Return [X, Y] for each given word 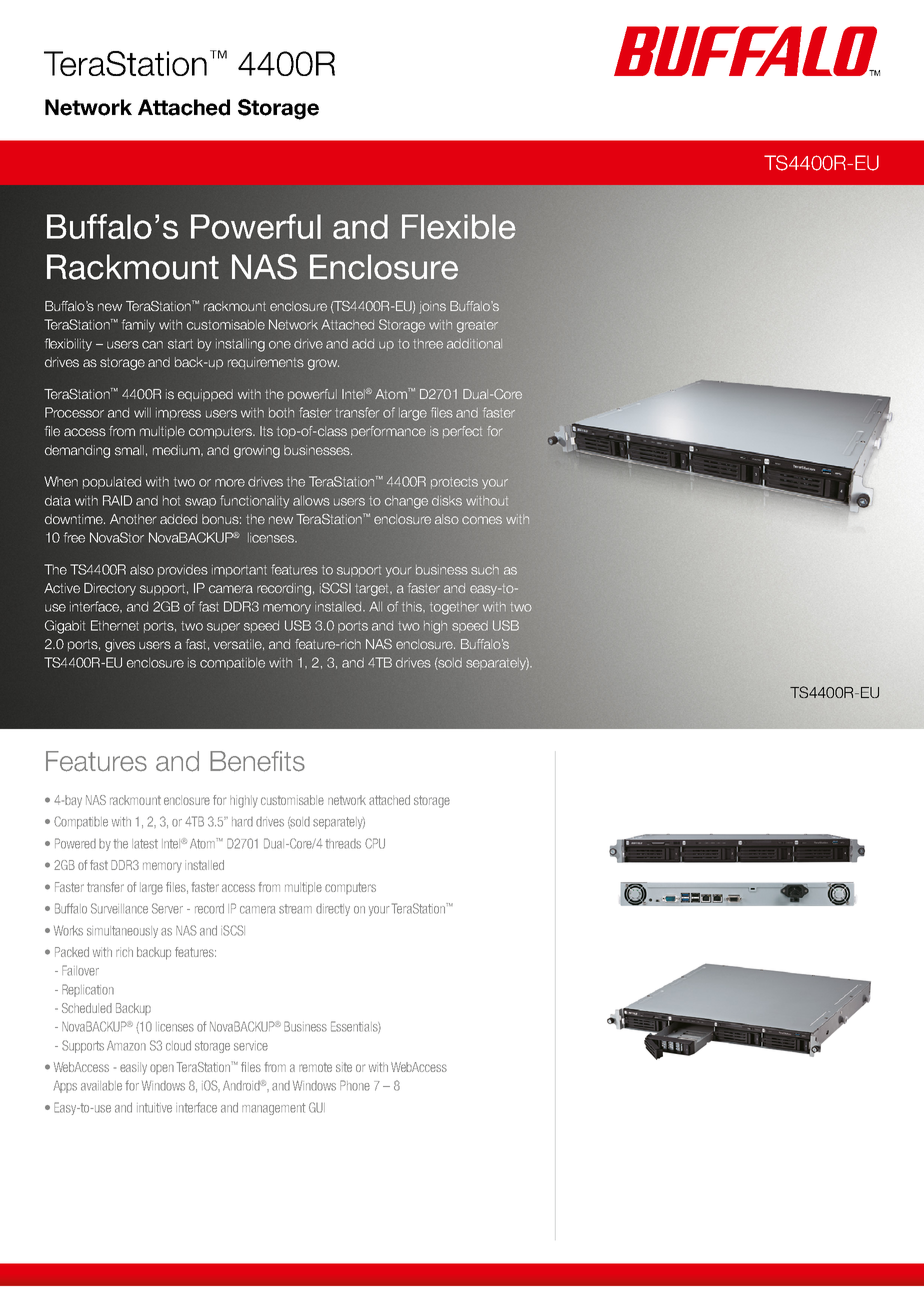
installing [240, 345]
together [454, 608]
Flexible [459, 226]
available [101, 1086]
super [223, 628]
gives [120, 645]
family [138, 325]
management [274, 1109]
